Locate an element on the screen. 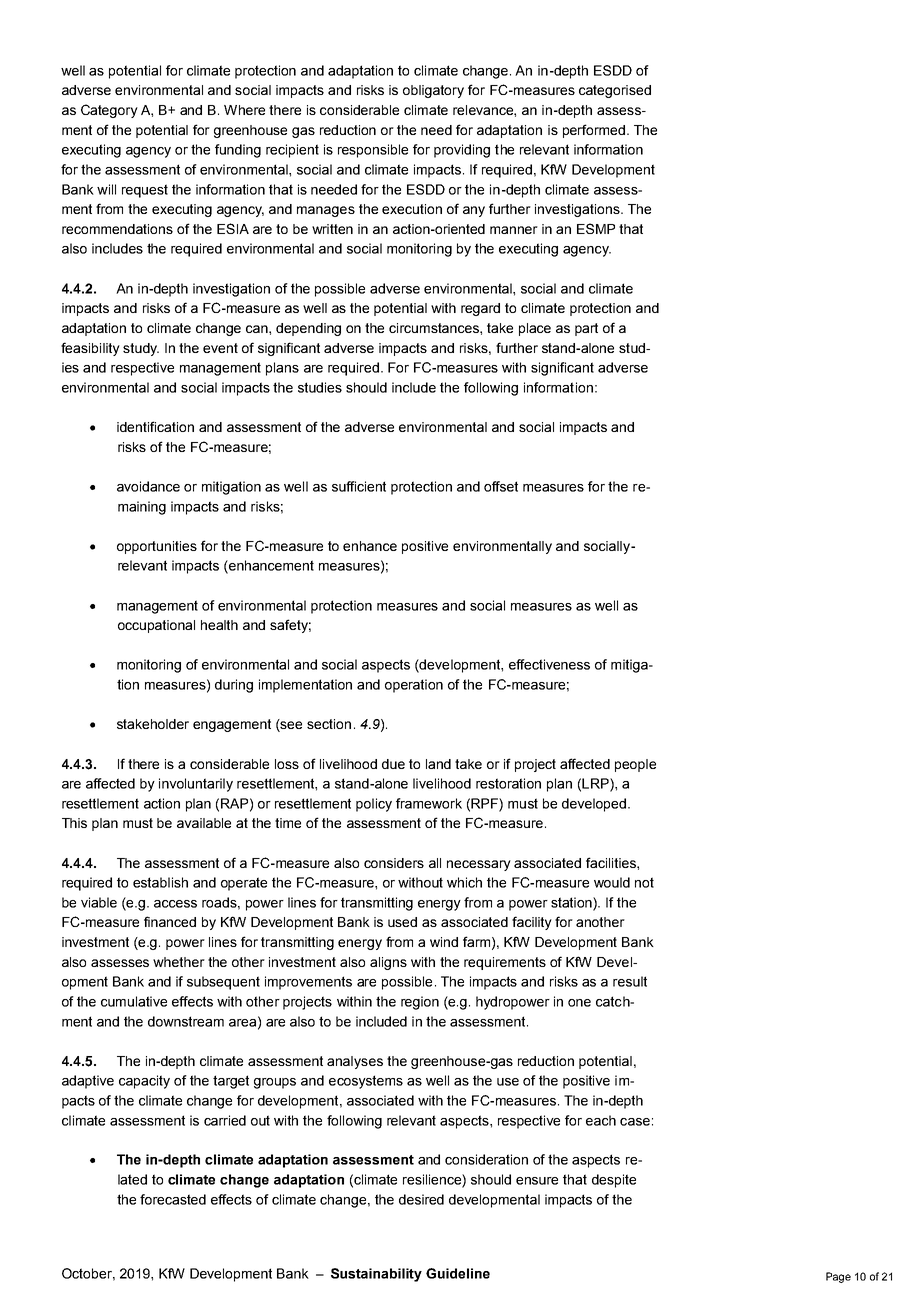 This screenshot has height=1308, width=924. Category is located at coordinates (109, 111).
